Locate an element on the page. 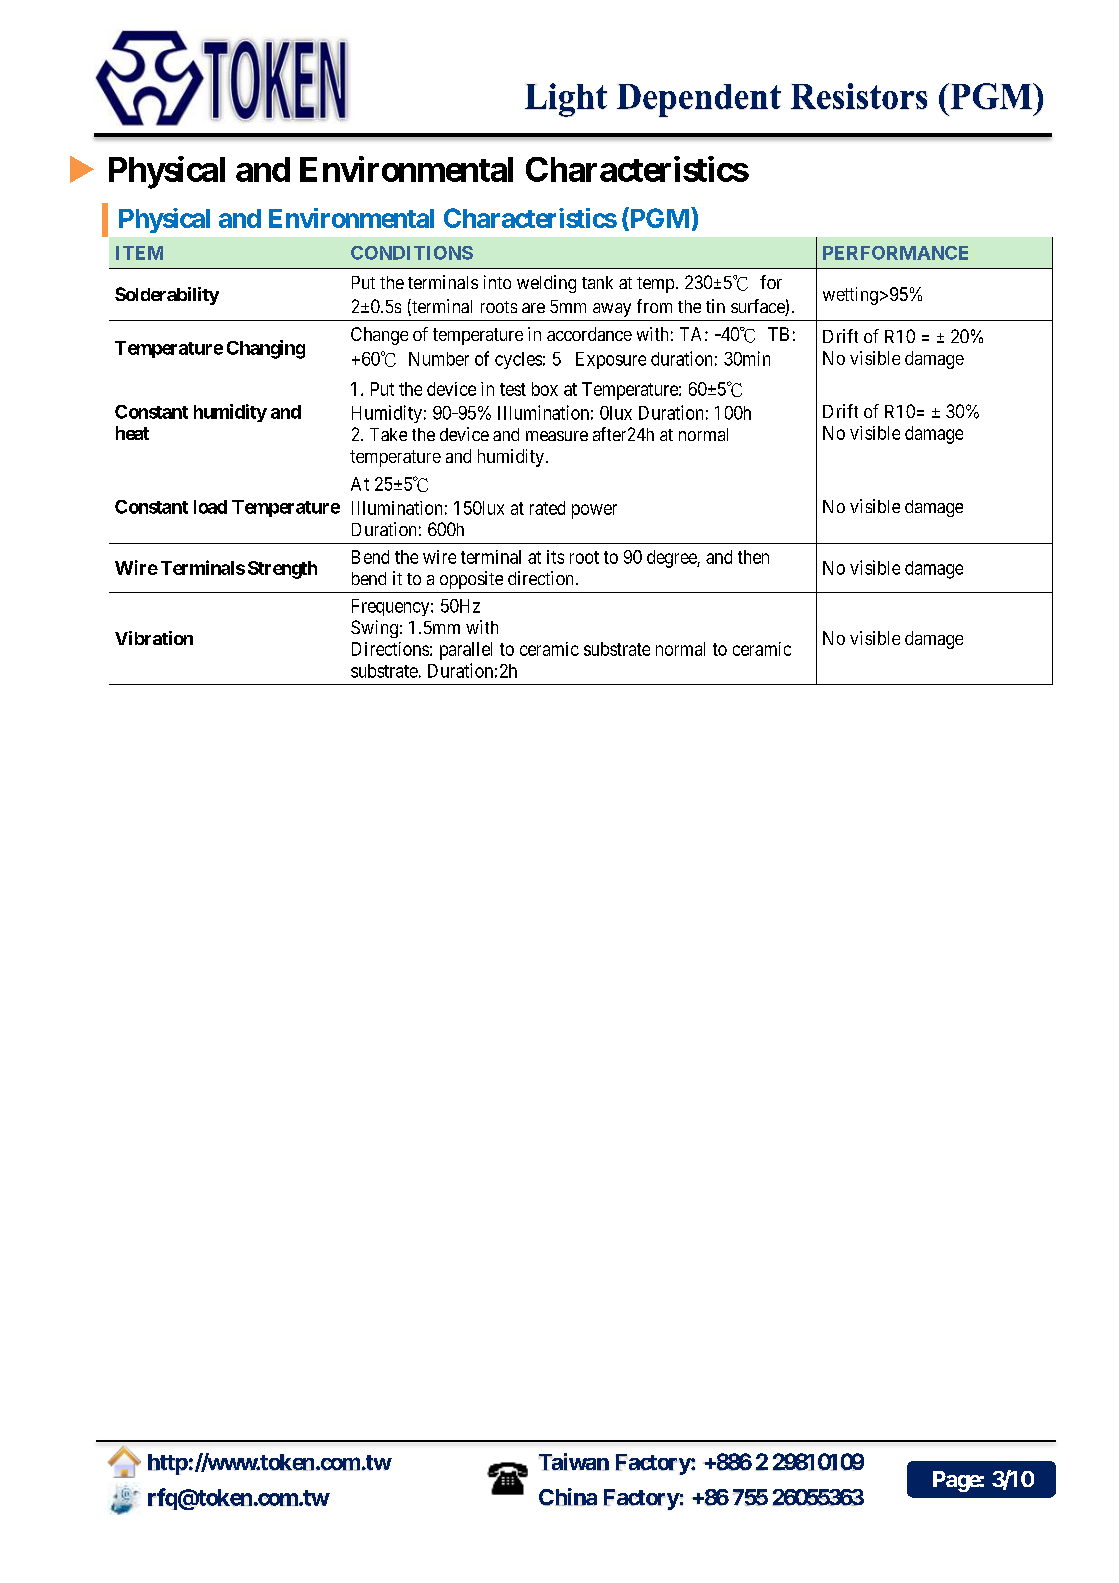  Vibration is located at coordinates (154, 638).
